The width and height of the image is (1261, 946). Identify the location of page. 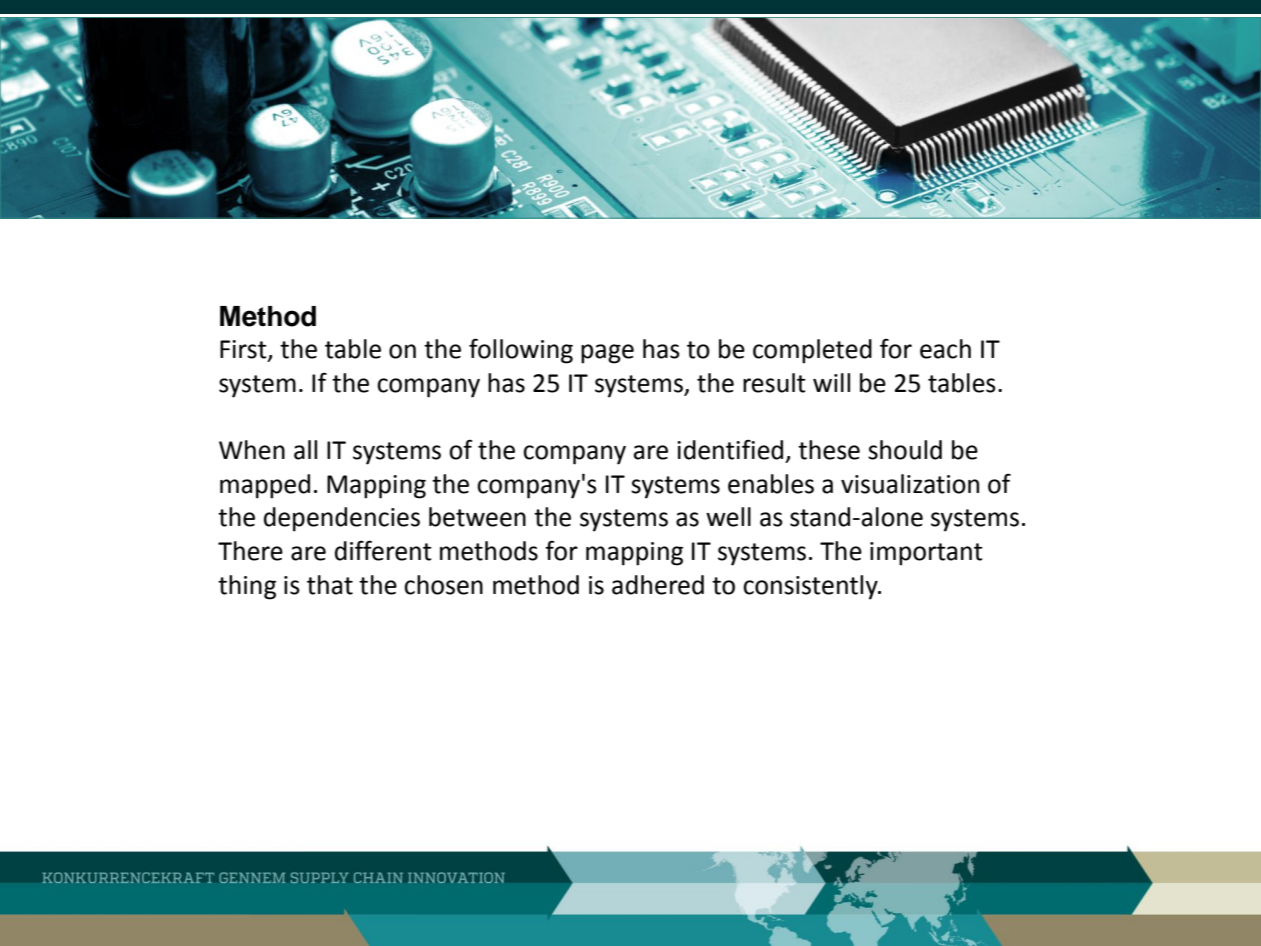
(607, 354).
